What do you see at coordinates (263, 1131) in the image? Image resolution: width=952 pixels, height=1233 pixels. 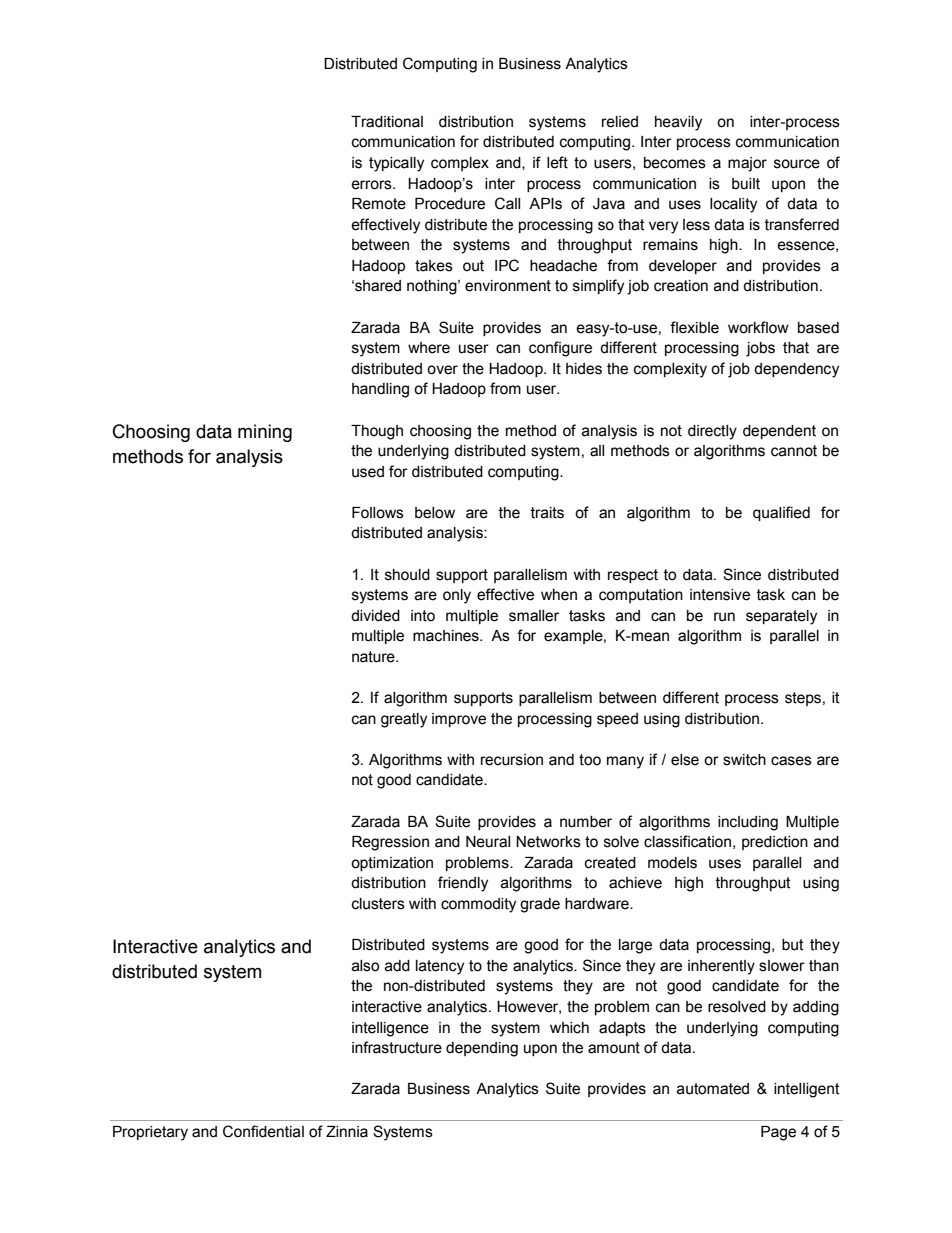 I see `Confidential` at bounding box center [263, 1131].
